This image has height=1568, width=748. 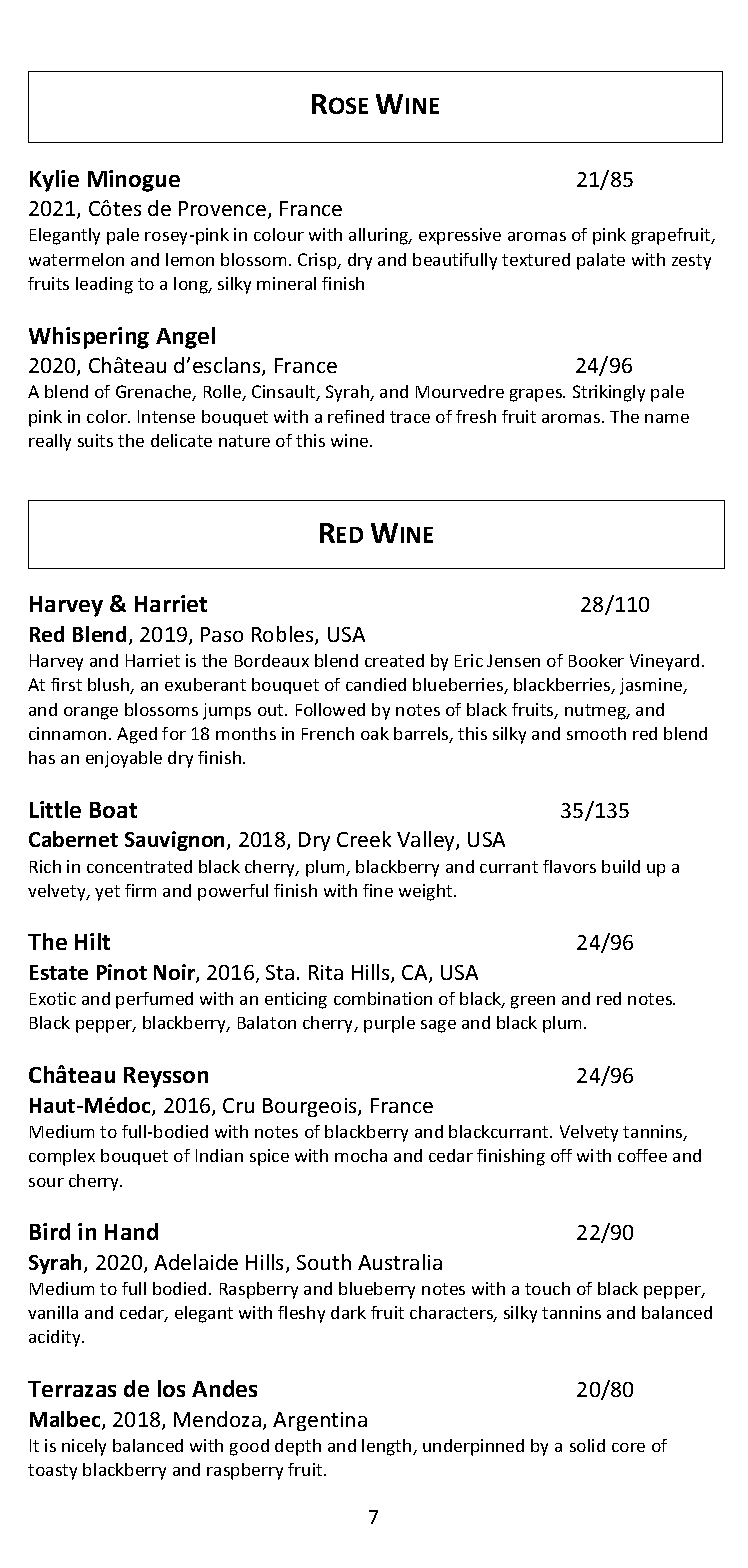 What do you see at coordinates (642, 1155) in the image?
I see `coffee` at bounding box center [642, 1155].
